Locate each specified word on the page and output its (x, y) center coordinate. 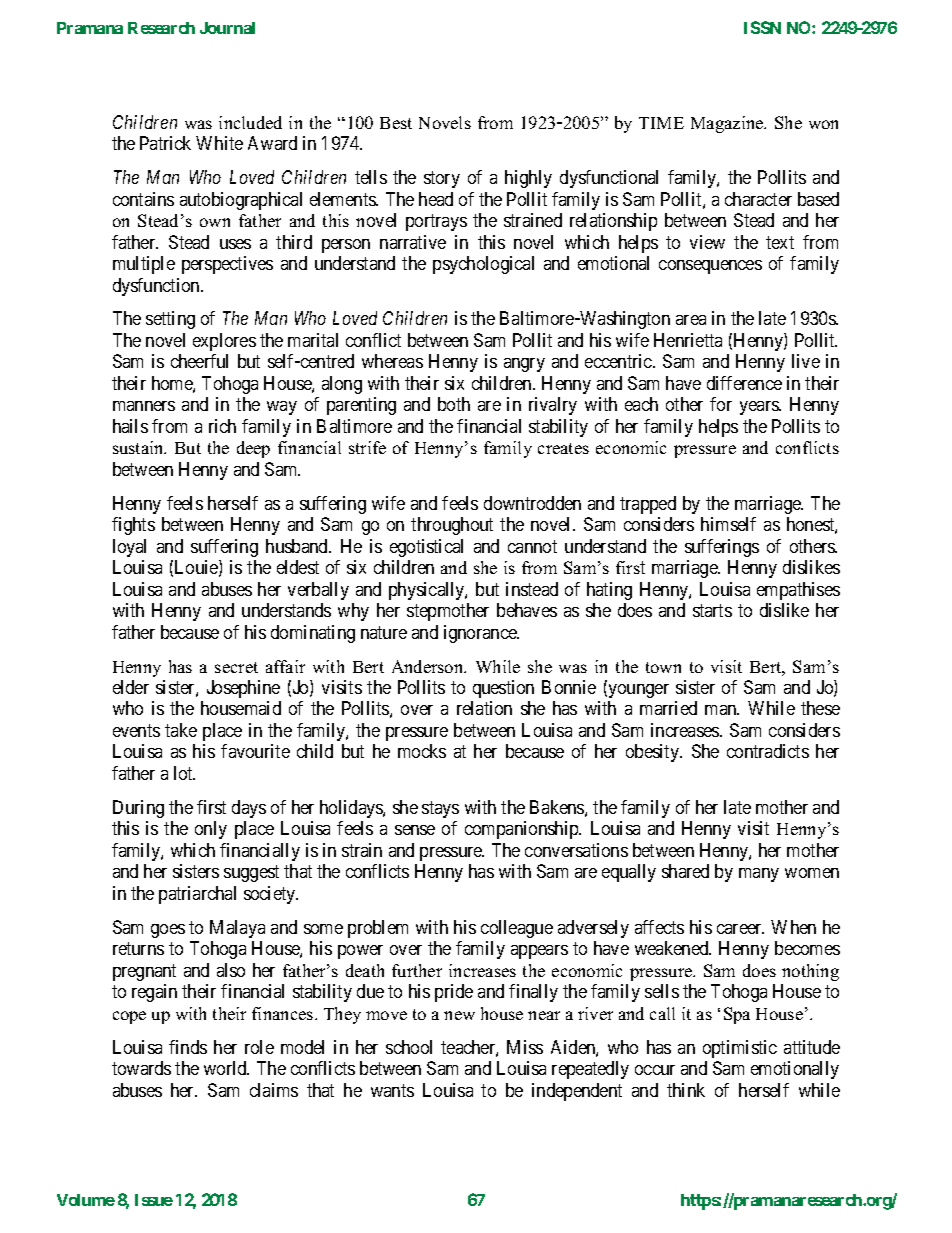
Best (396, 123)
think (686, 1090)
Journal (227, 28)
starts (712, 610)
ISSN (762, 27)
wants (392, 1090)
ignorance (481, 634)
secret (236, 667)
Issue (154, 1200)
